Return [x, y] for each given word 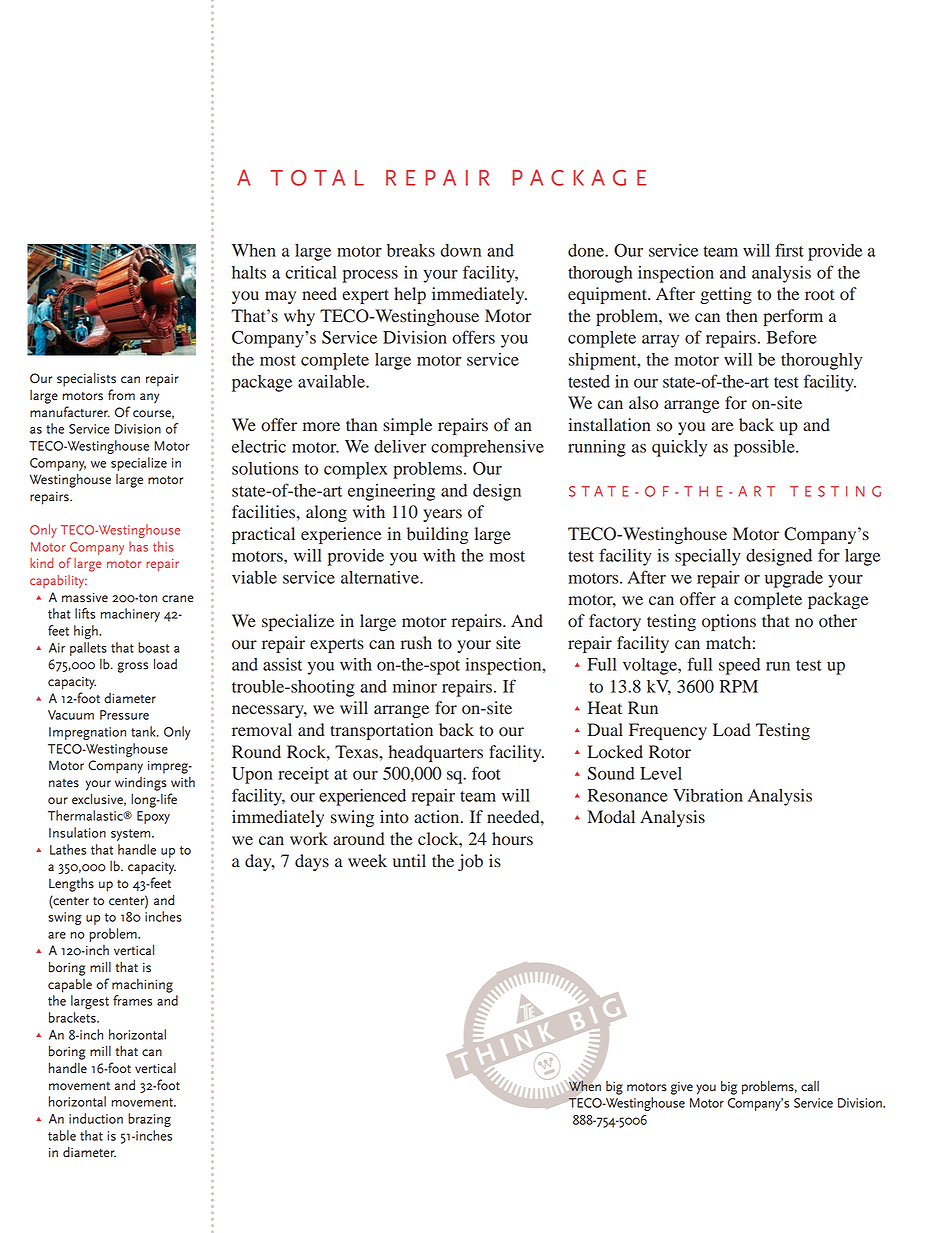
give [682, 1088]
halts [249, 272]
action [438, 817]
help [410, 295]
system [132, 835]
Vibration [708, 795]
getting [726, 295]
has [138, 546]
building [437, 535]
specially [708, 557]
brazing [149, 1120]
